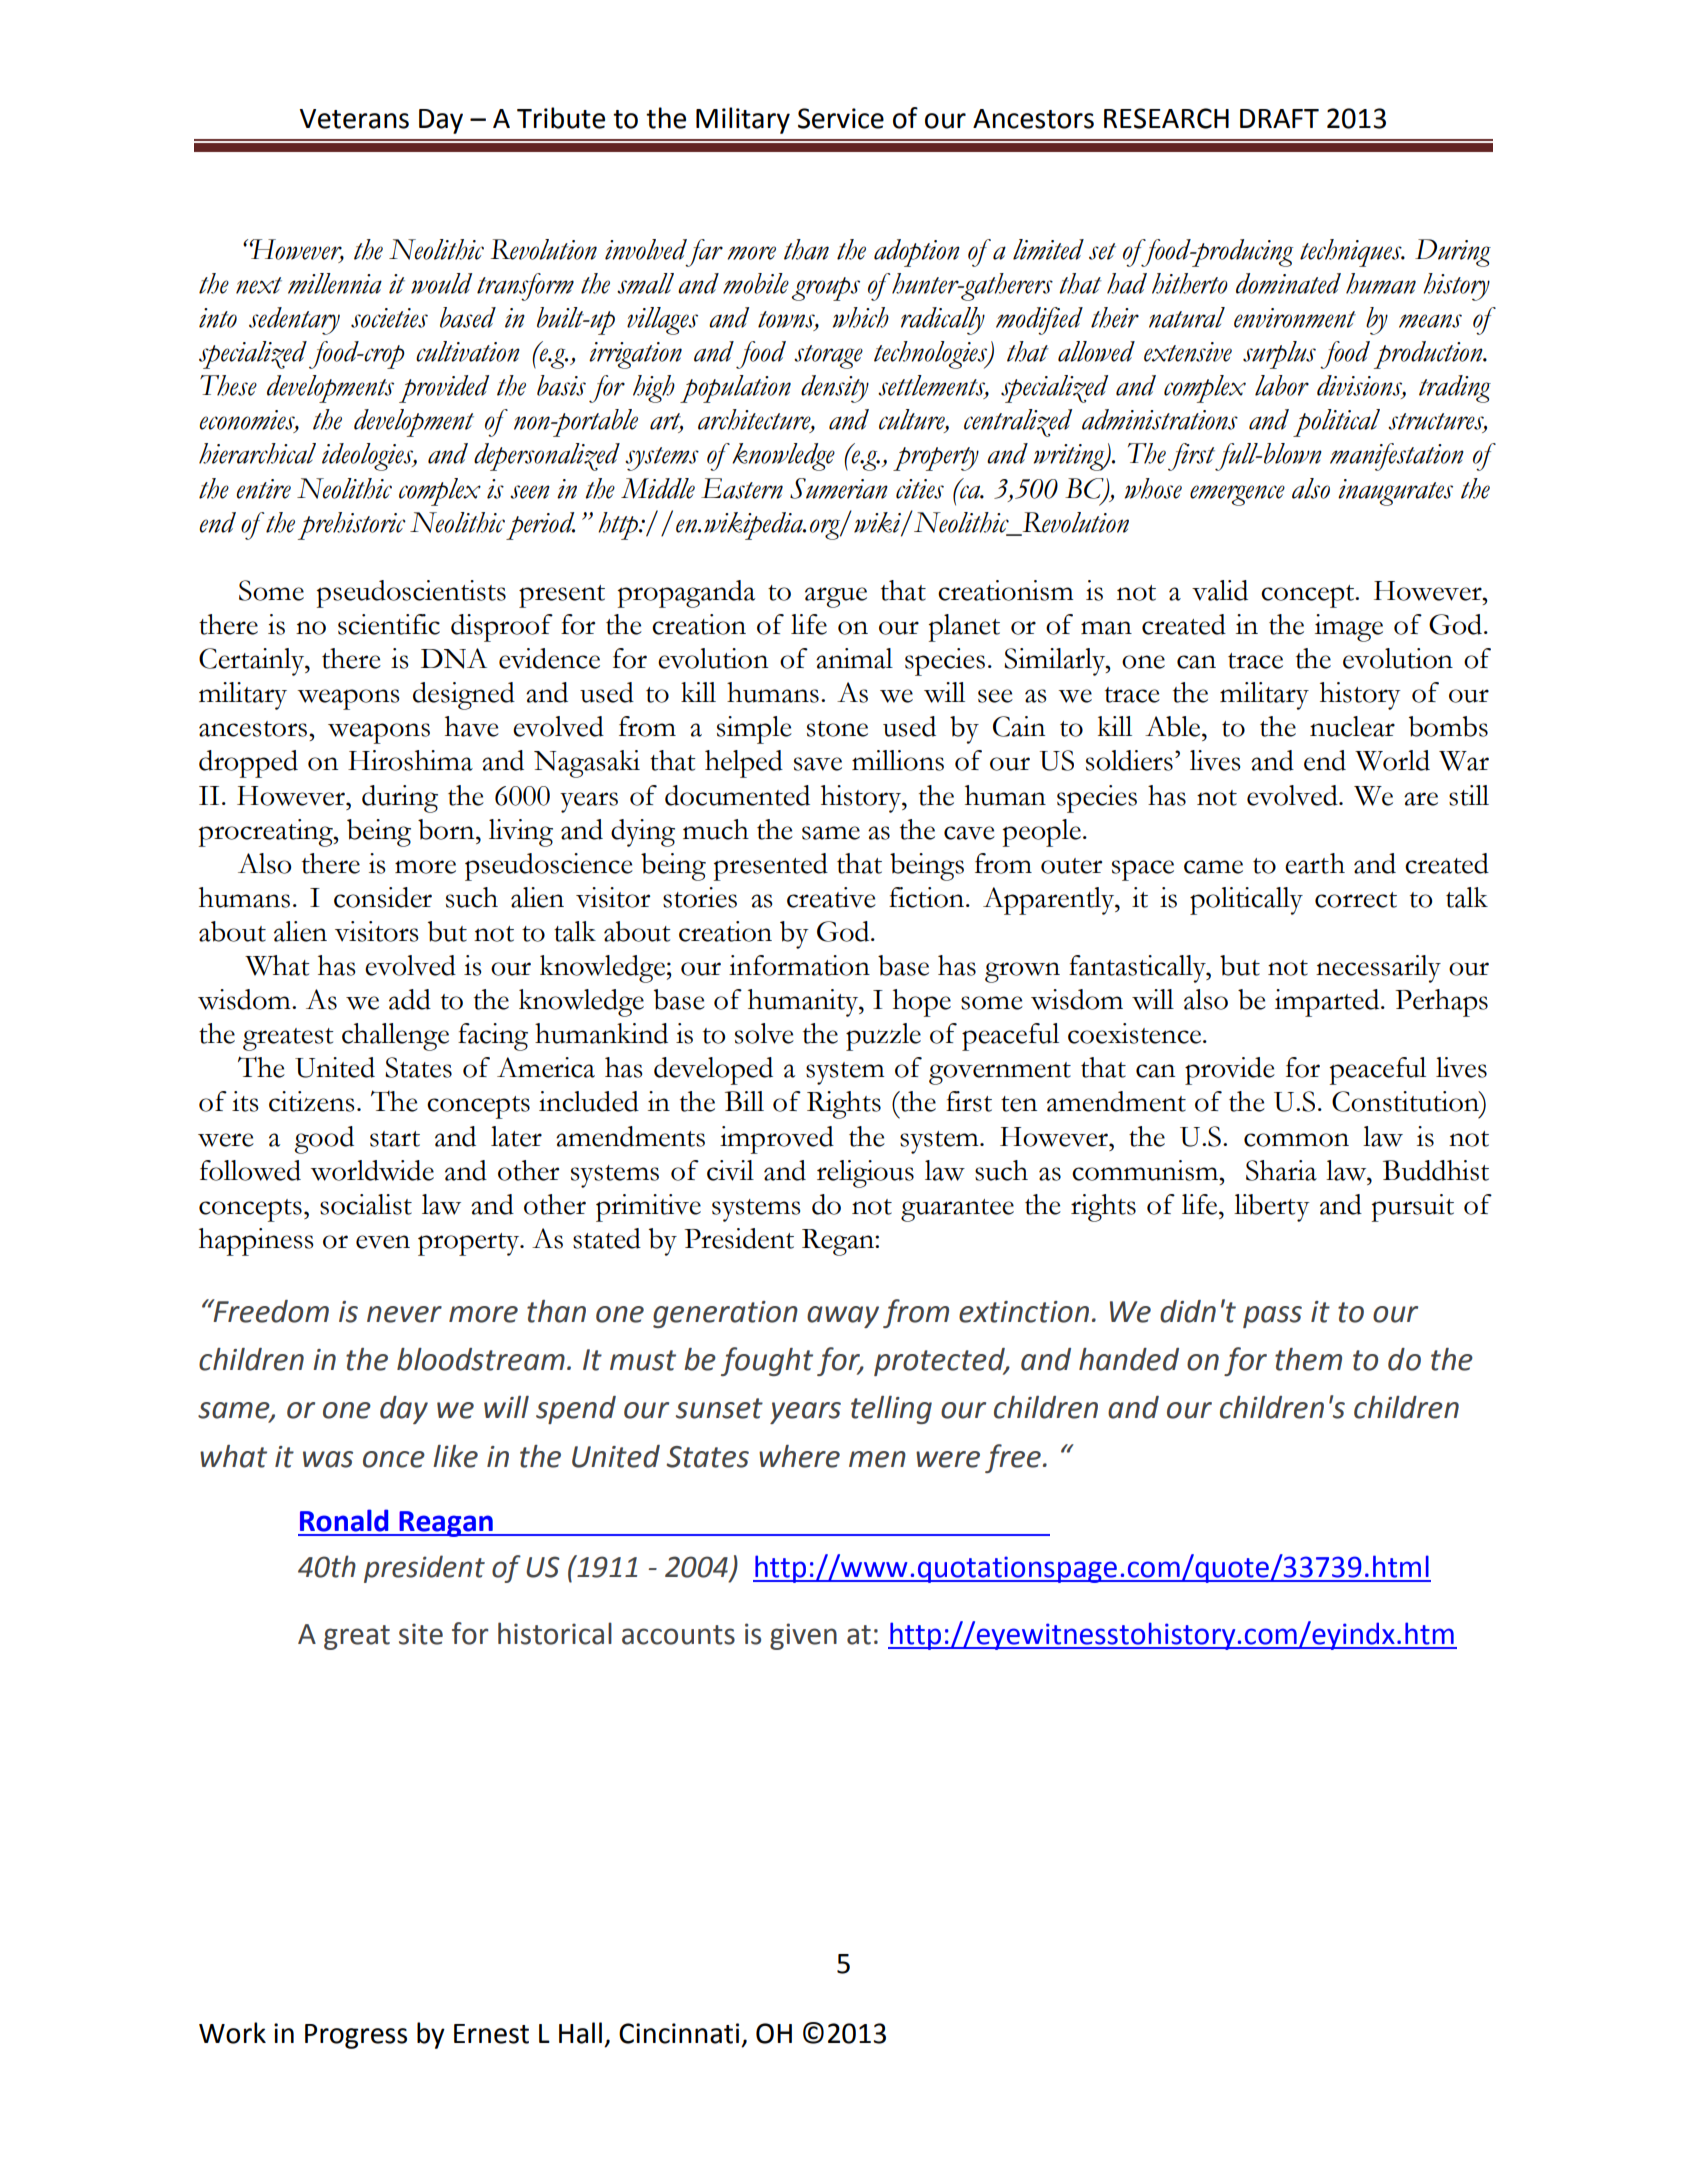 The image size is (1687, 2183). Describe the element at coordinates (1349, 628) in the screenshot. I see `image` at that location.
